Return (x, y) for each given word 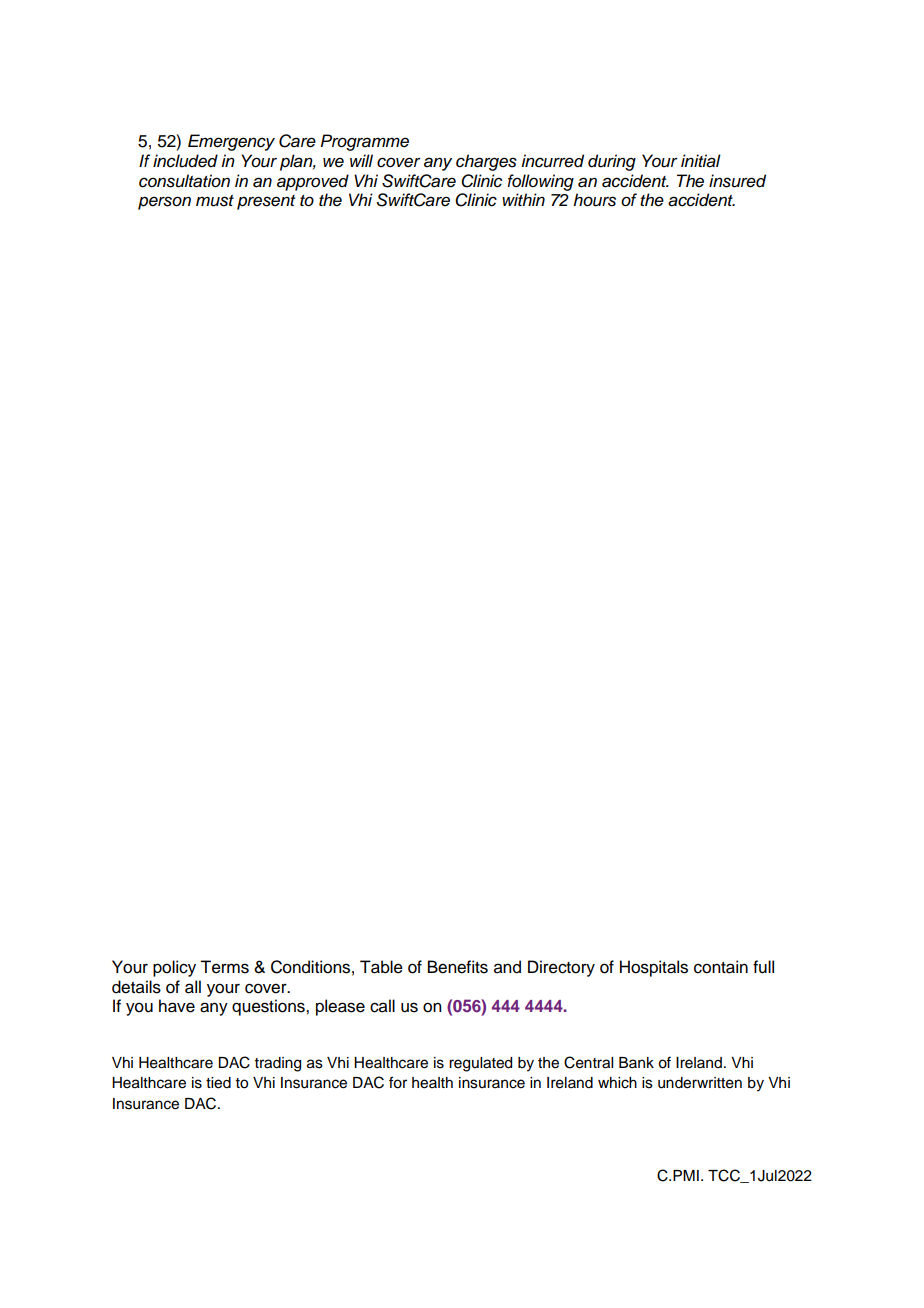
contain (721, 967)
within (523, 199)
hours (594, 200)
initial (701, 161)
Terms (224, 967)
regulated (480, 1064)
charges (486, 162)
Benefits (458, 967)
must (215, 201)
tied (218, 1083)
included (185, 161)
